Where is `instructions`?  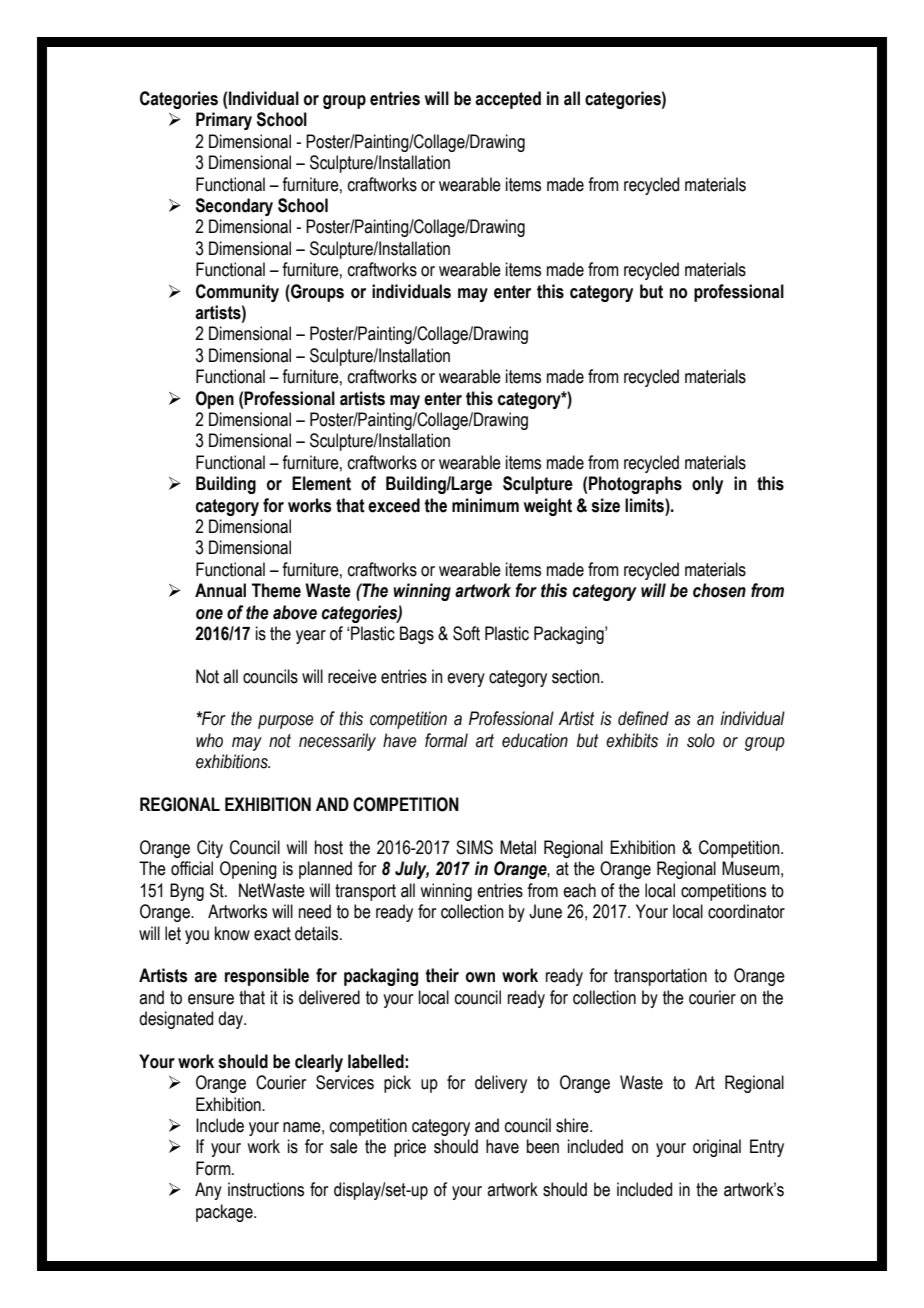 instructions is located at coordinates (266, 1189).
